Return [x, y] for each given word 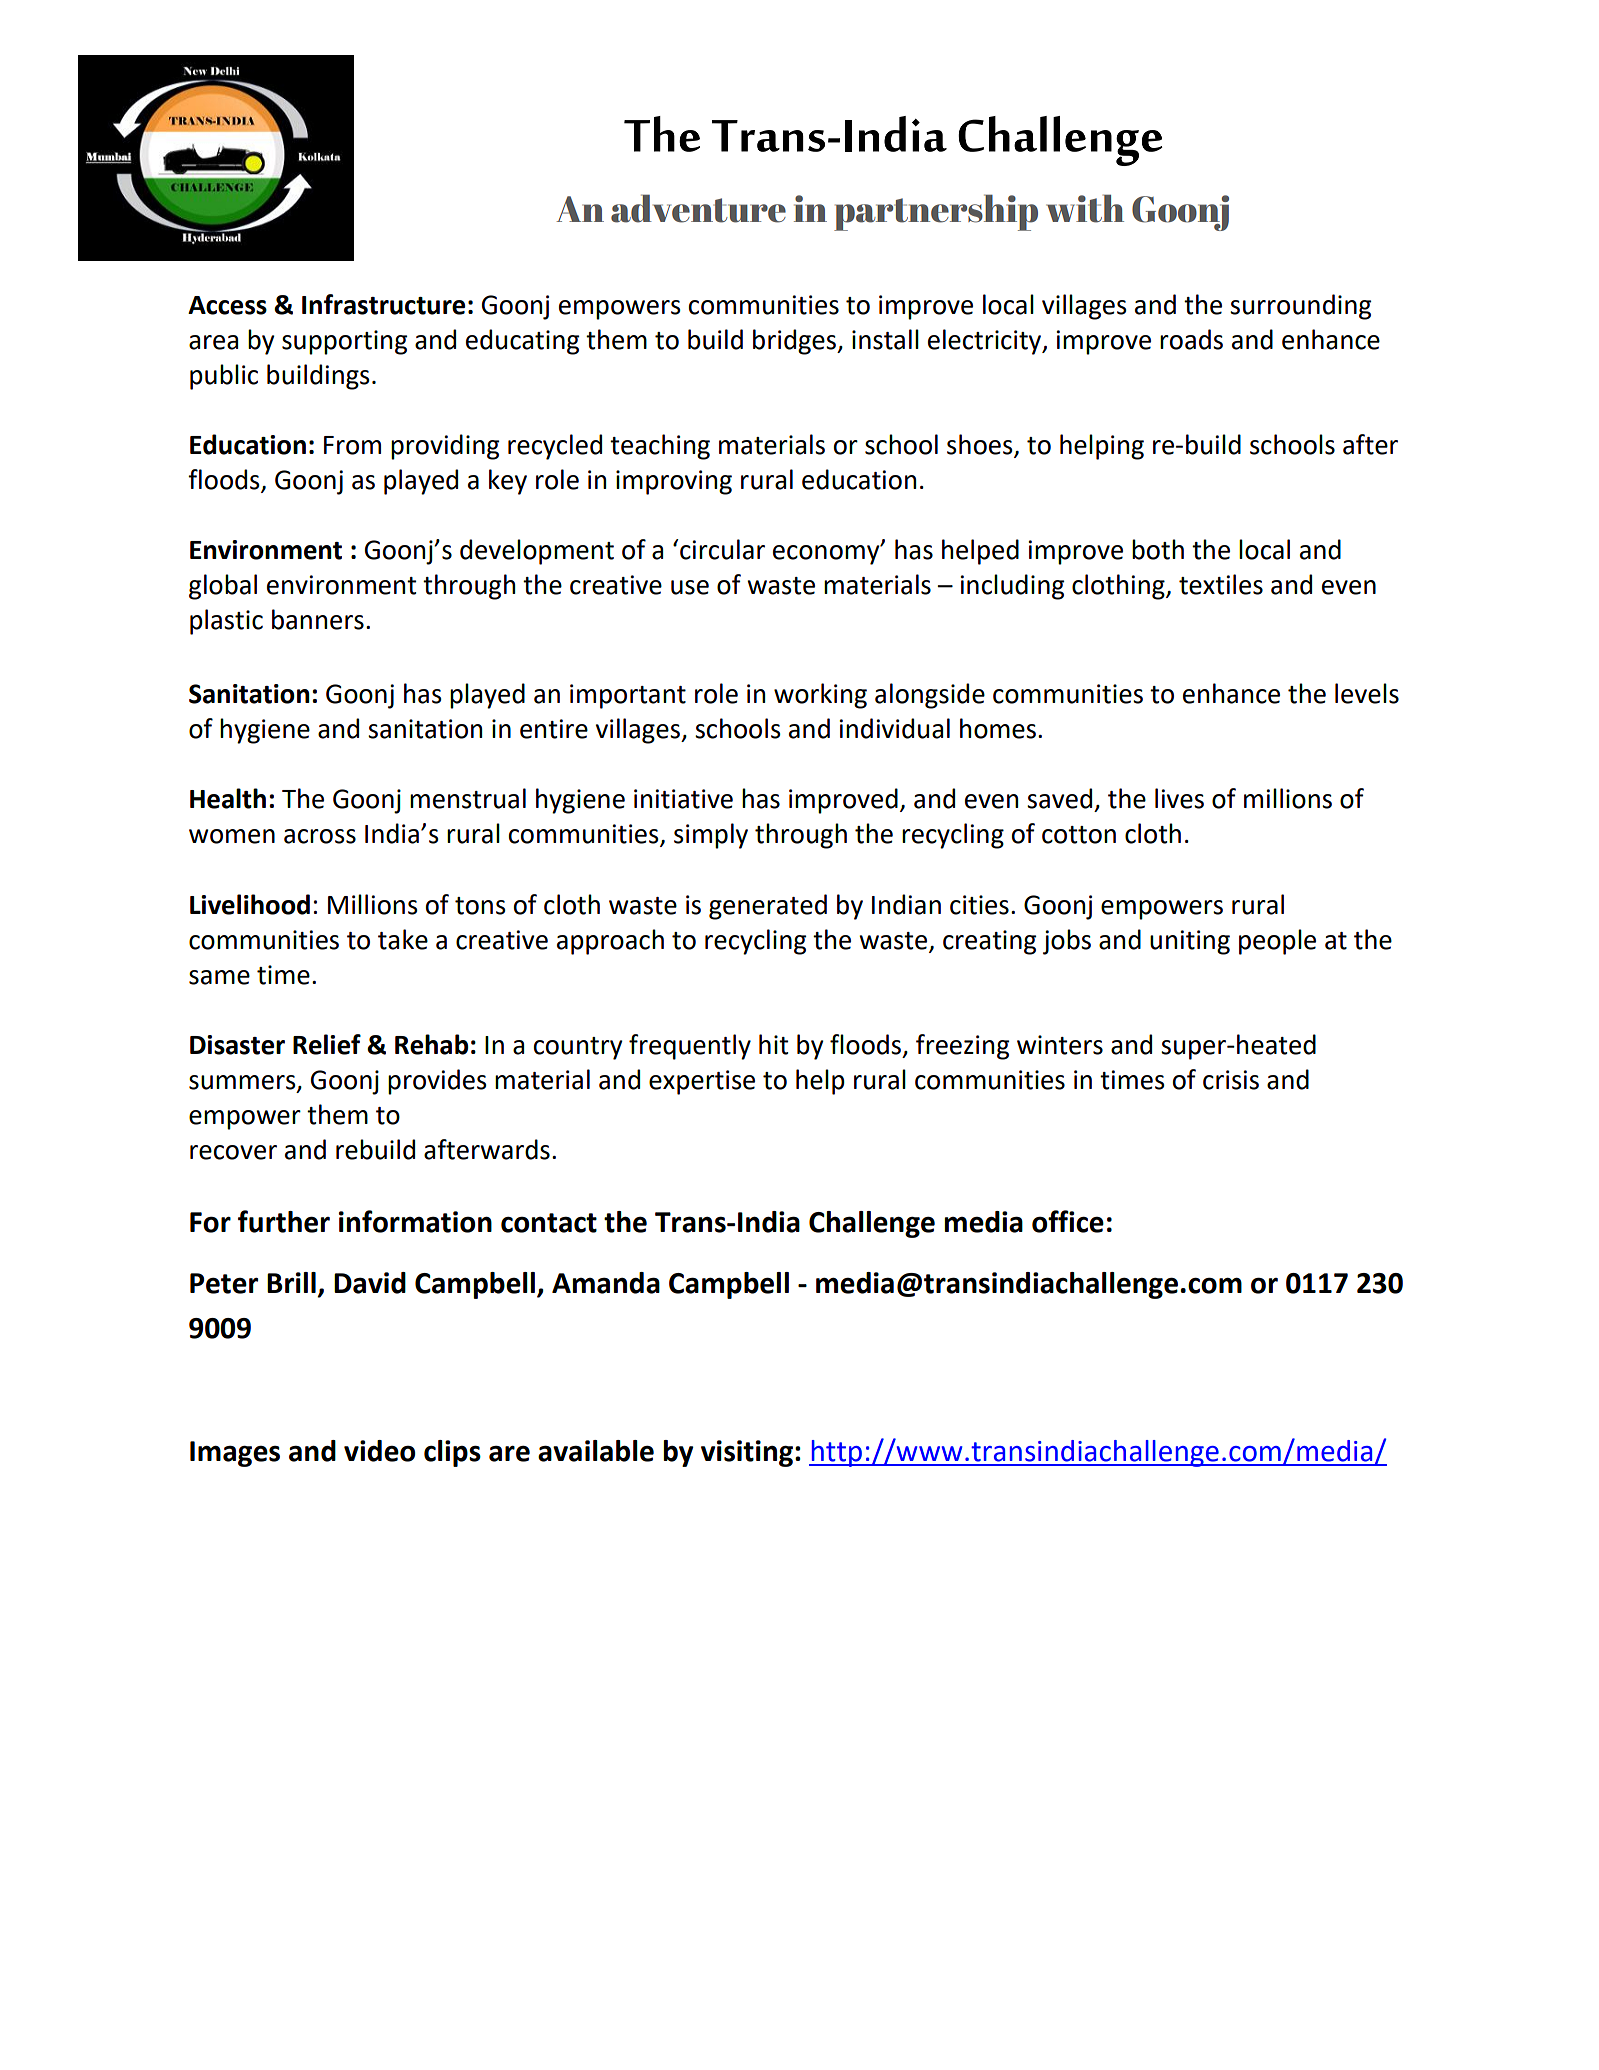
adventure [698, 208]
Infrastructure [383, 304]
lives [1179, 798]
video [379, 1451]
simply [711, 836]
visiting [747, 1453]
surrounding [1300, 307]
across [320, 836]
